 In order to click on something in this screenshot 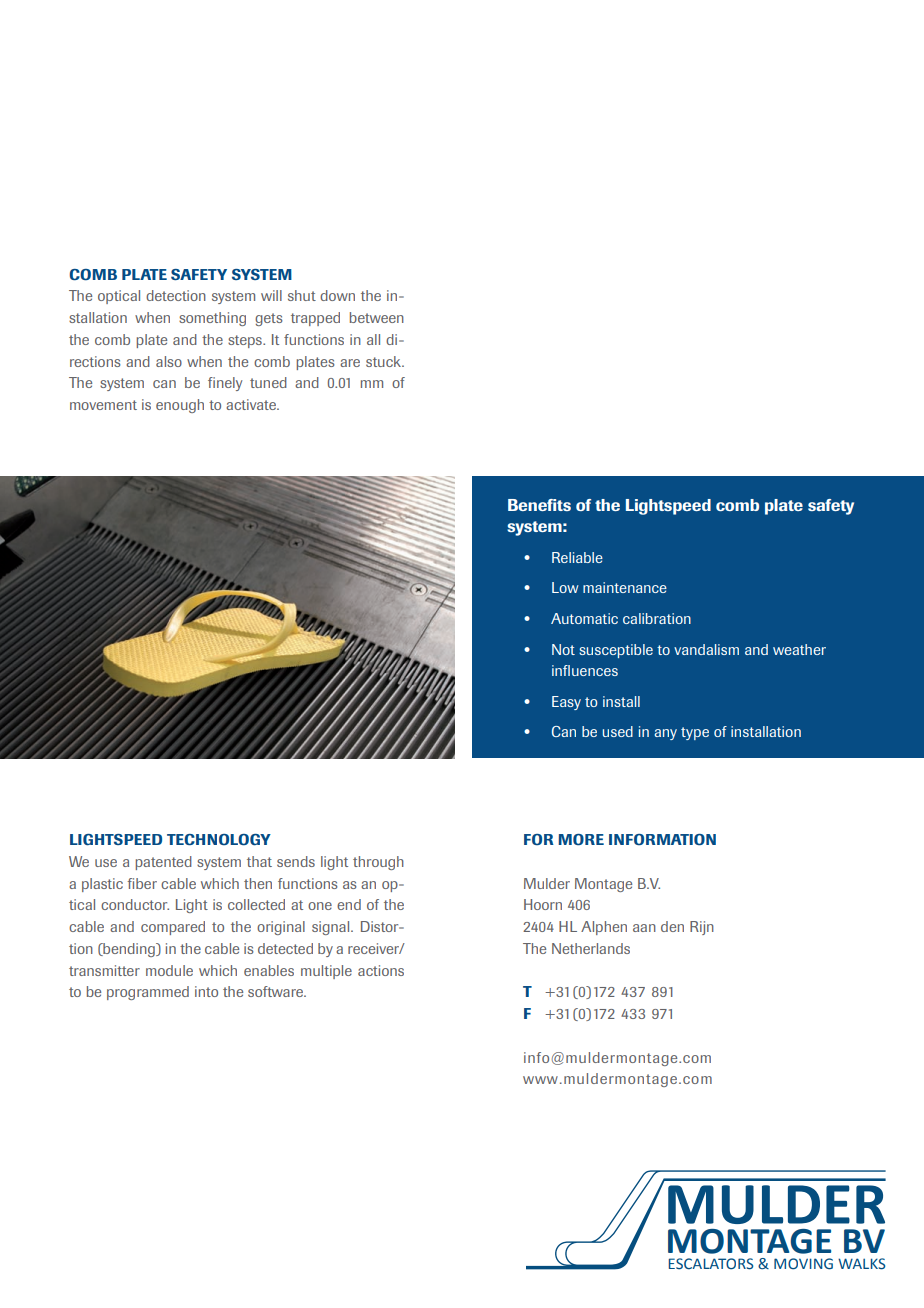, I will do `click(212, 319)`.
